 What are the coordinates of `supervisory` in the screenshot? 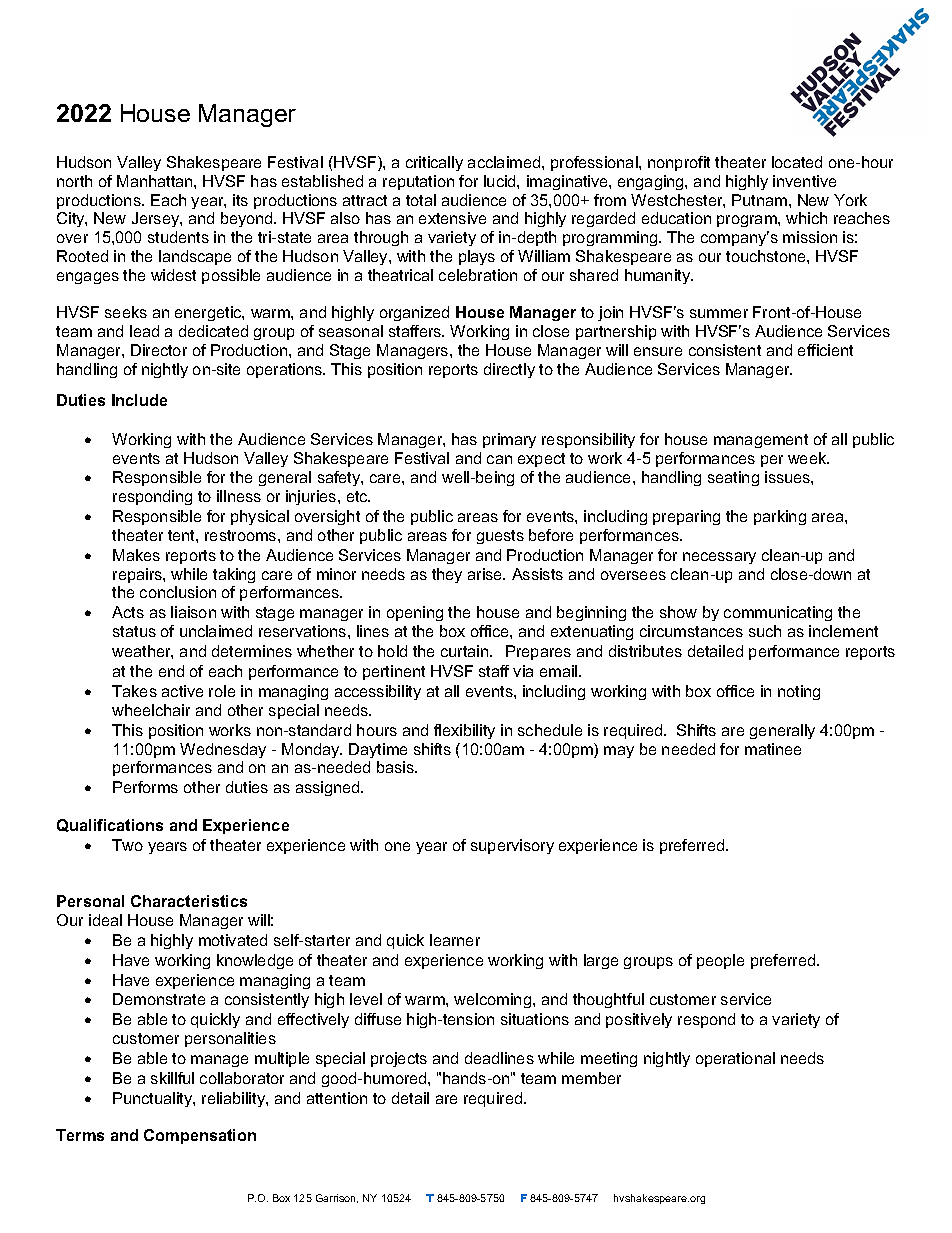 It's located at (512, 846).
